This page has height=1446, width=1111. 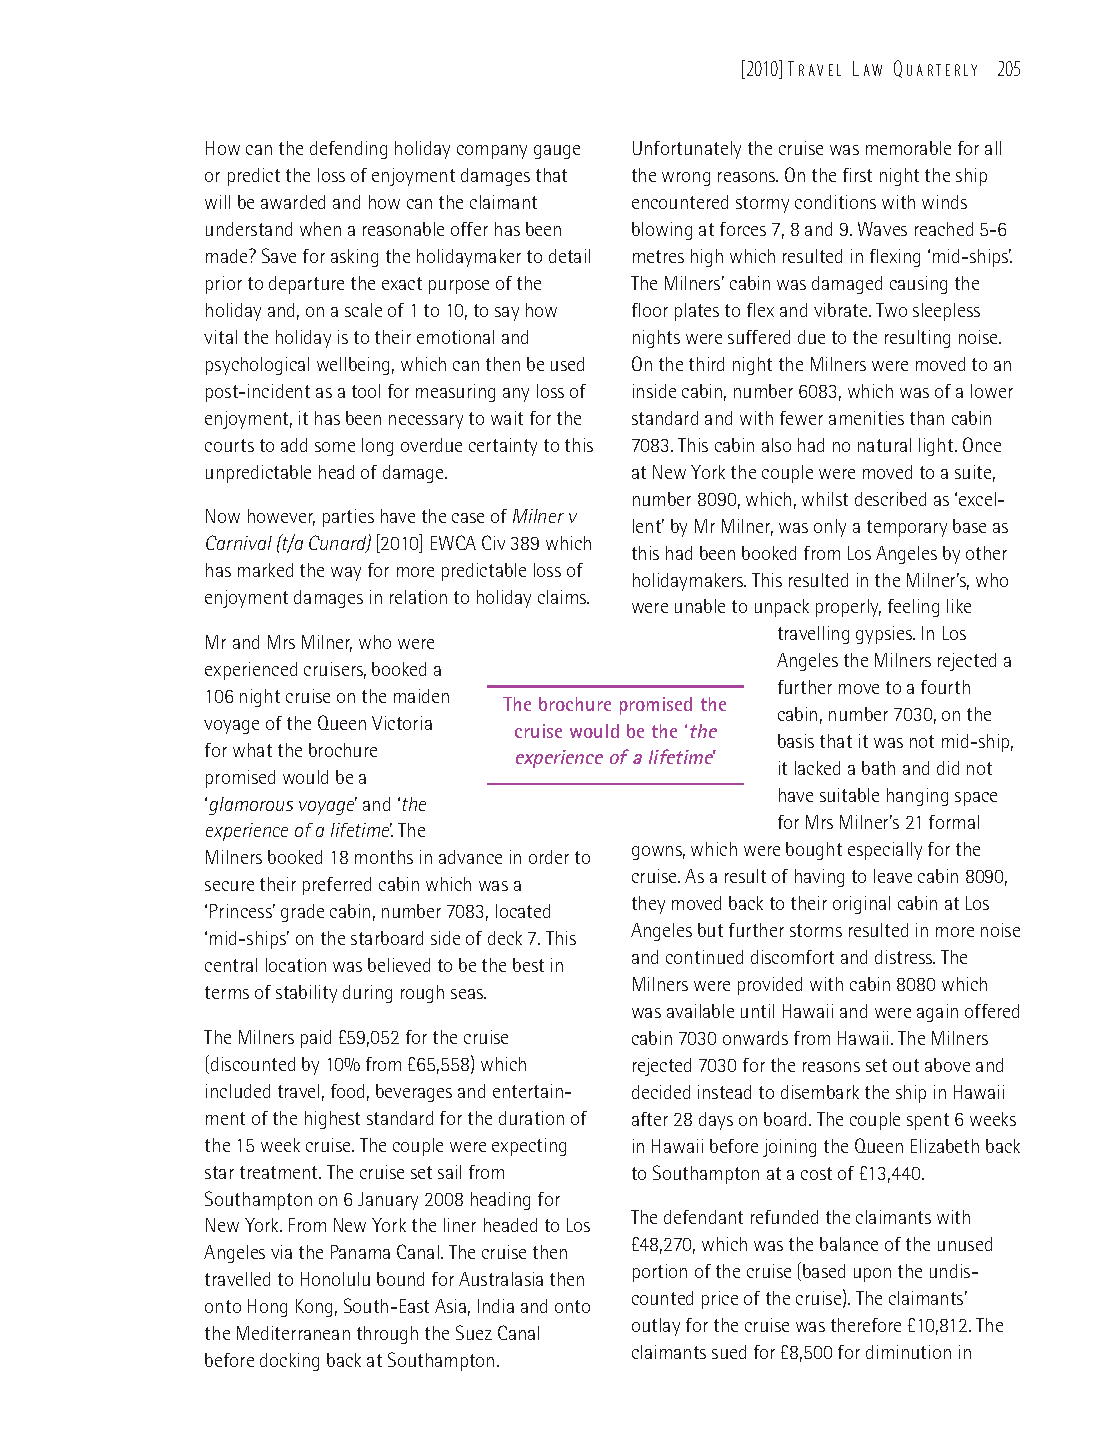 I want to click on temporary, so click(x=907, y=528).
